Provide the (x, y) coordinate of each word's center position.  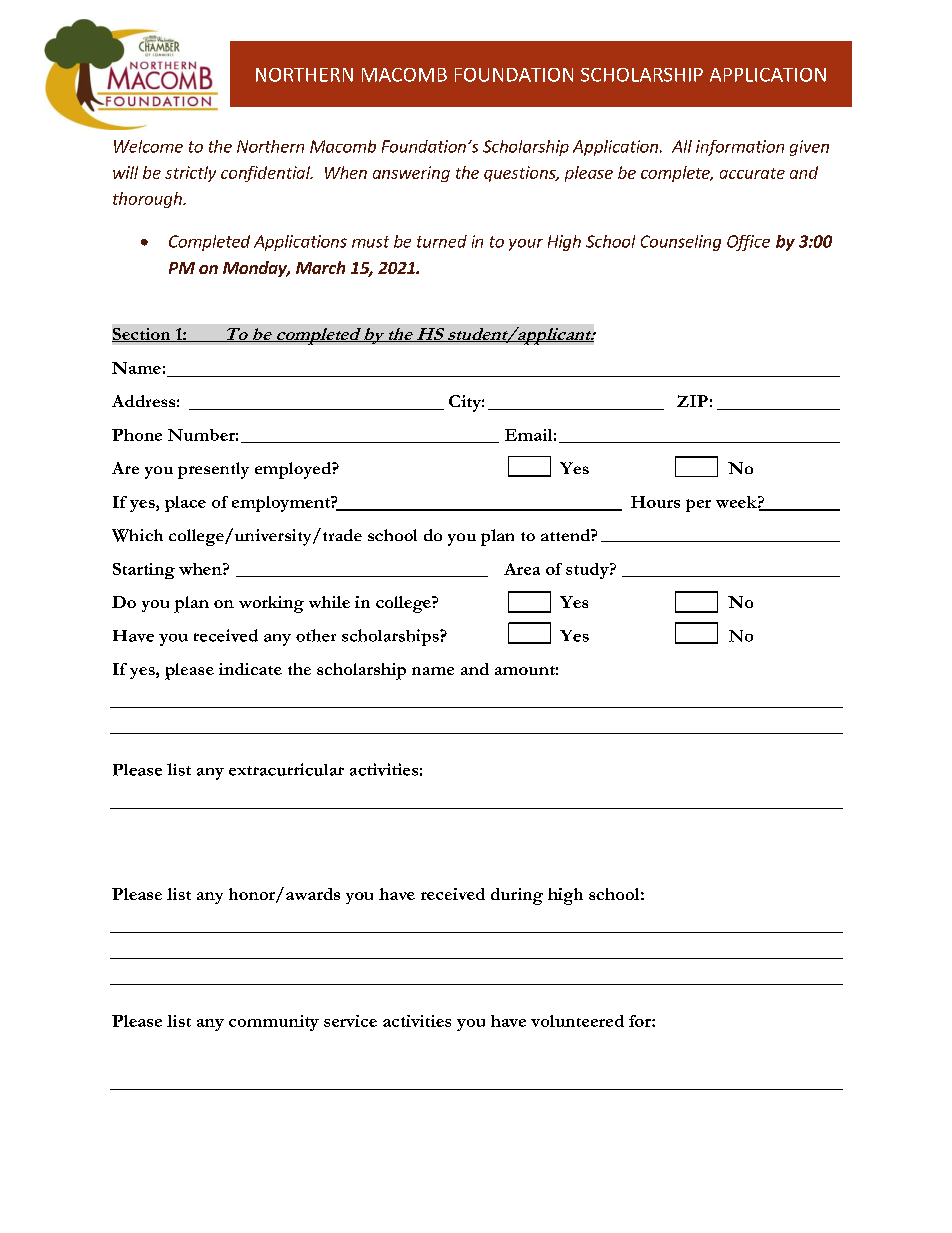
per (698, 505)
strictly (190, 174)
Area (522, 569)
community (274, 1023)
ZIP (692, 401)
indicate (250, 669)
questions (521, 174)
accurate (752, 173)
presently (213, 470)
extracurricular (286, 769)
